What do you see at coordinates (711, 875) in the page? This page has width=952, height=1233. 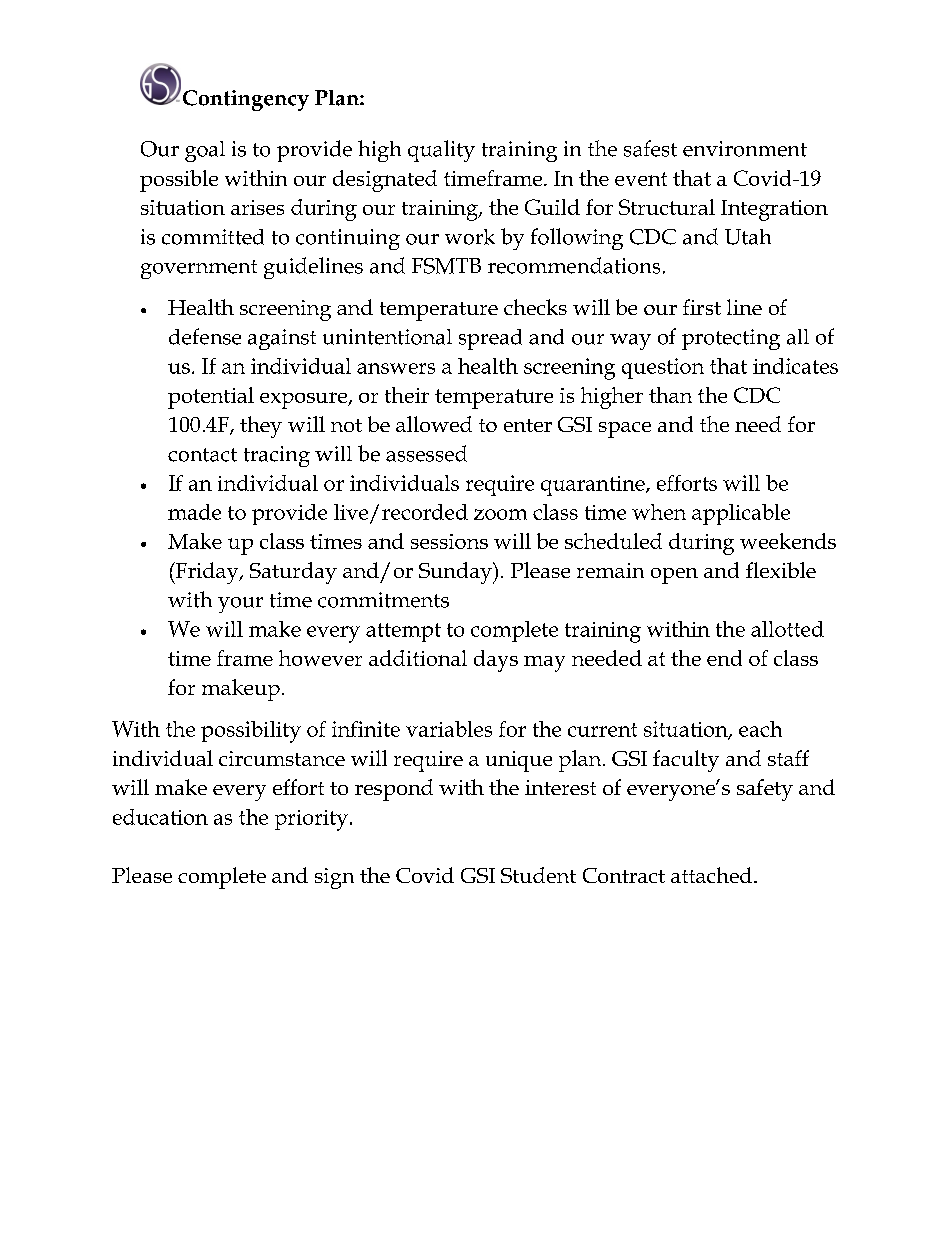 I see `attached` at bounding box center [711, 875].
